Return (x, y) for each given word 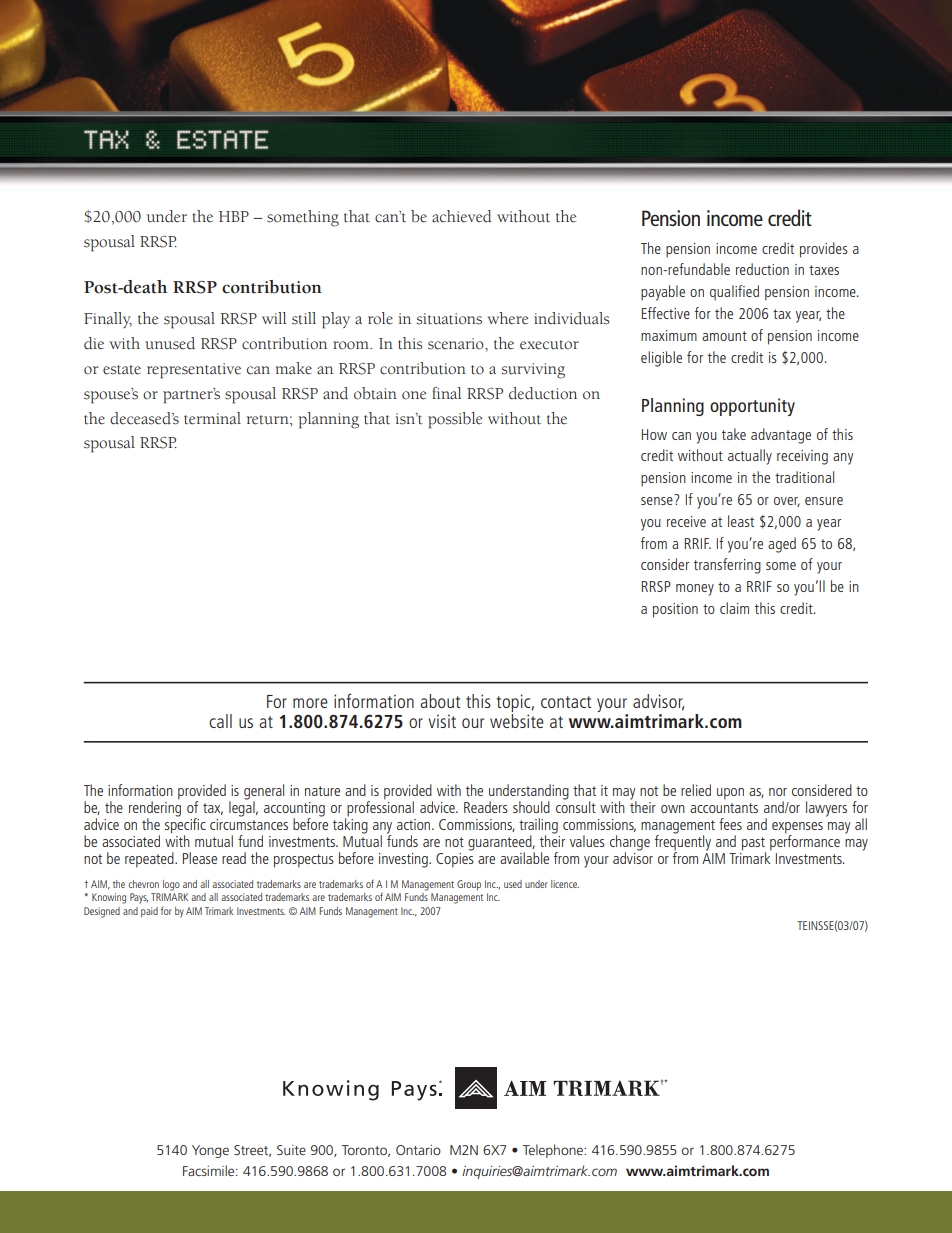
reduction (762, 269)
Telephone (553, 1151)
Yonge (210, 1151)
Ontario (418, 1150)
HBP (234, 216)
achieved (462, 216)
